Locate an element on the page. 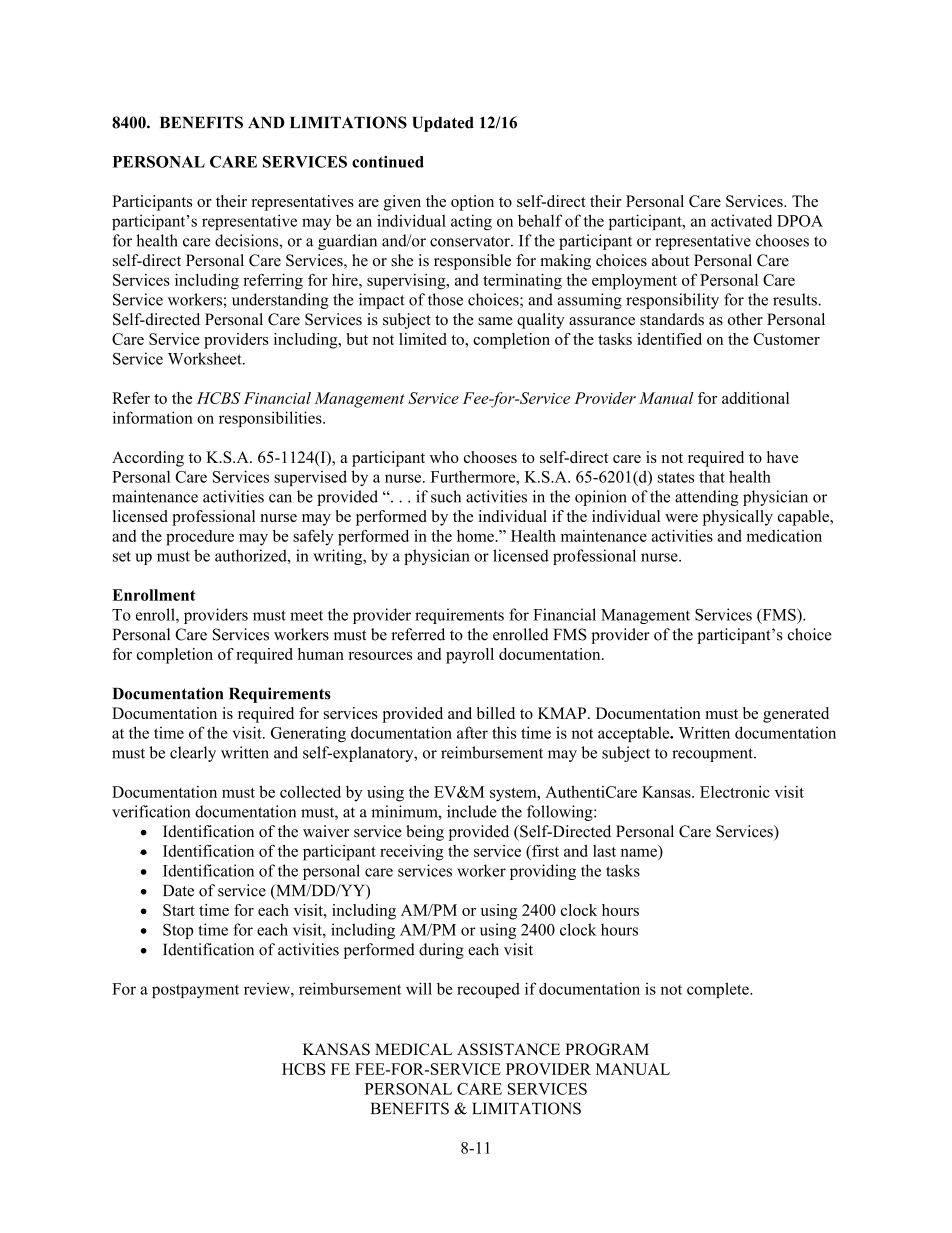  Electronic is located at coordinates (735, 792).
